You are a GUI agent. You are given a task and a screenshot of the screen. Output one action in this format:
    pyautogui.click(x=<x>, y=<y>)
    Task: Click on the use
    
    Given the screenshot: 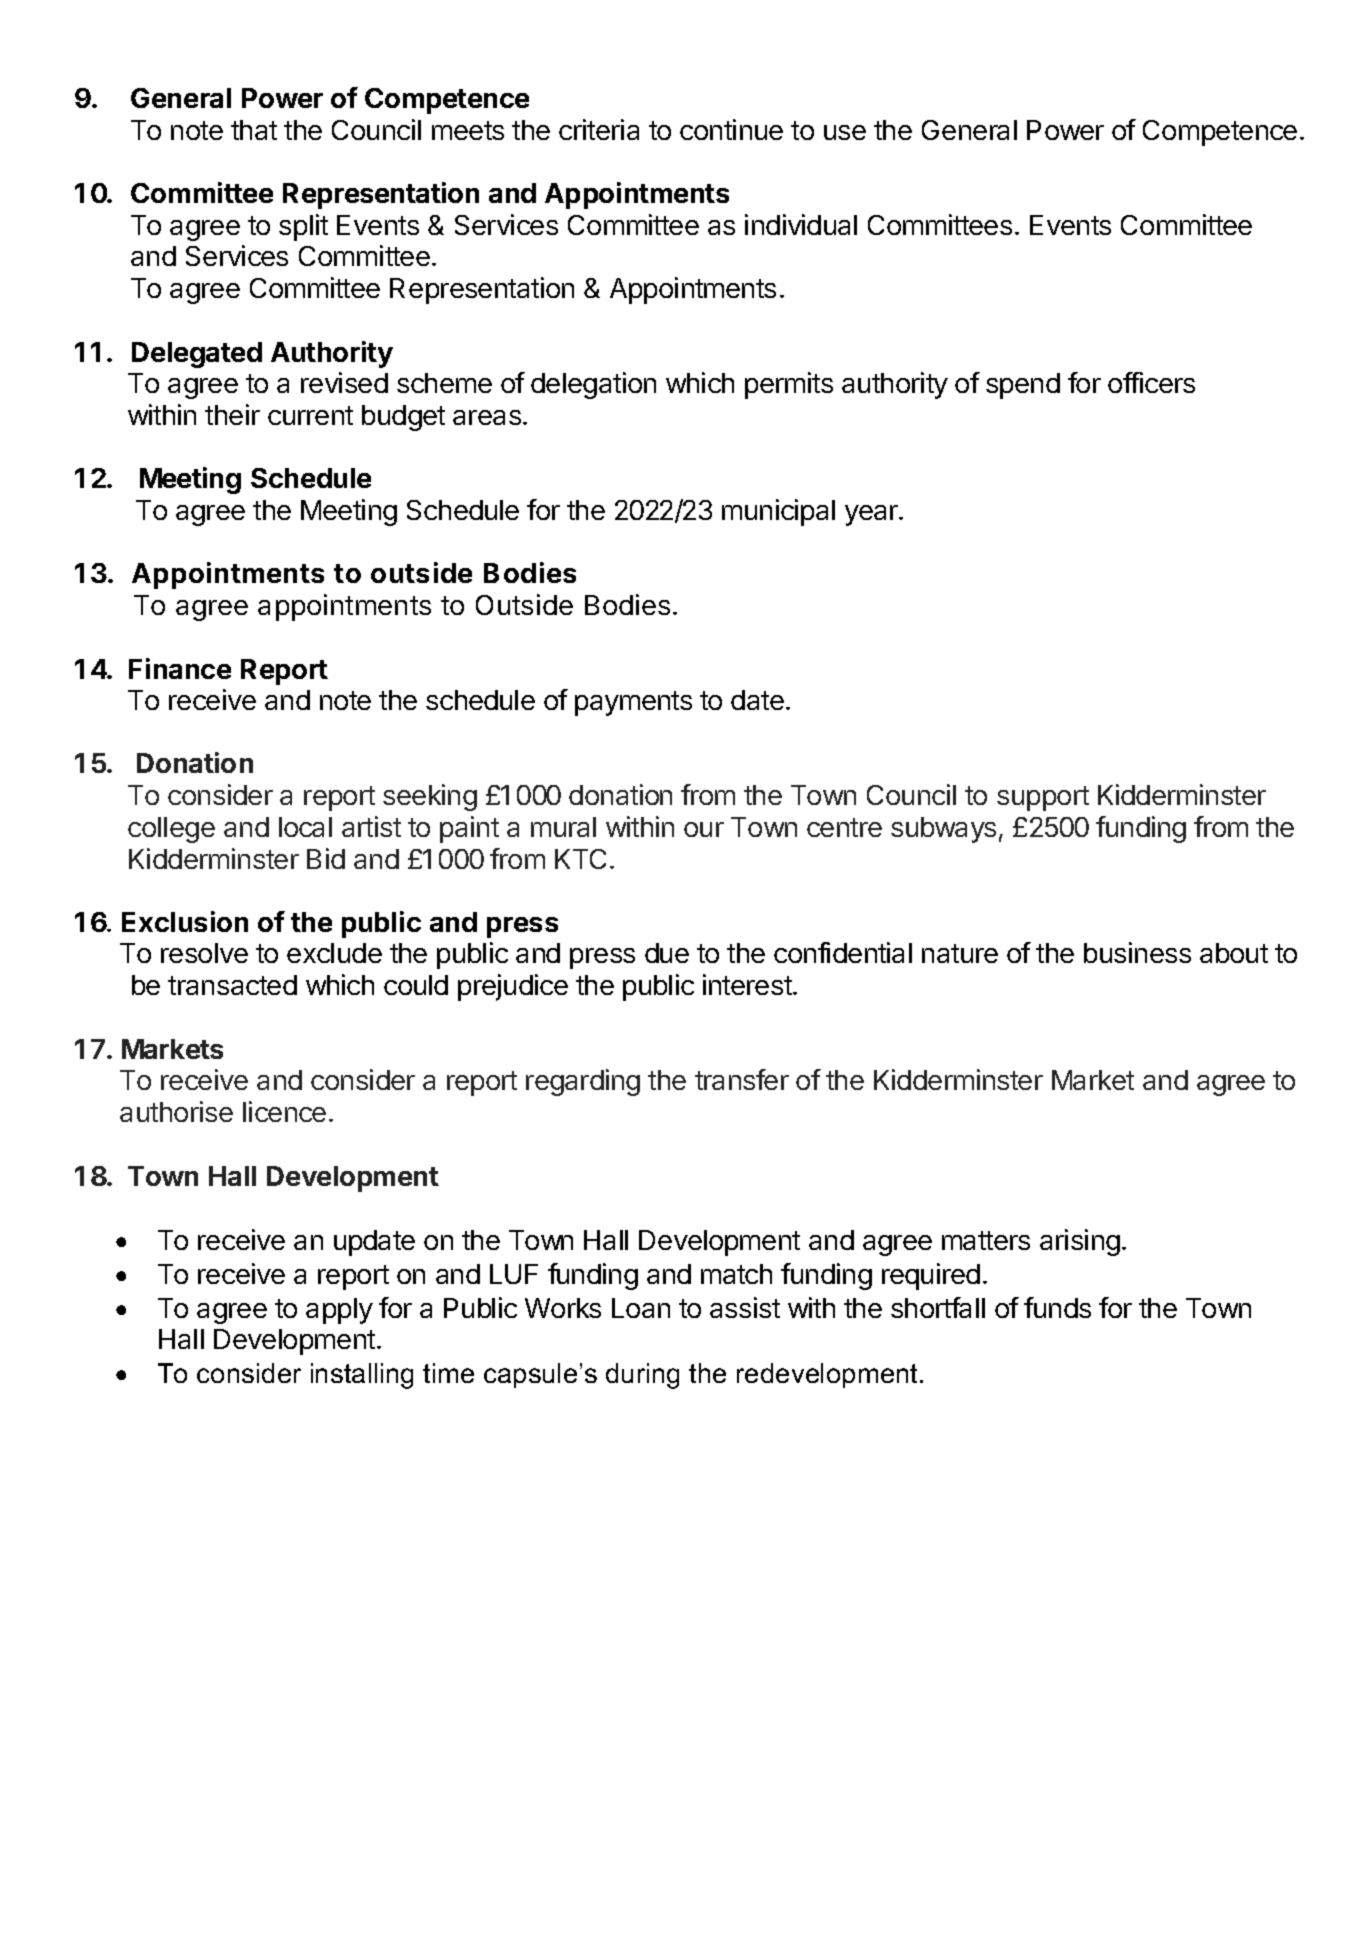 What is the action you would take?
    pyautogui.click(x=845, y=132)
